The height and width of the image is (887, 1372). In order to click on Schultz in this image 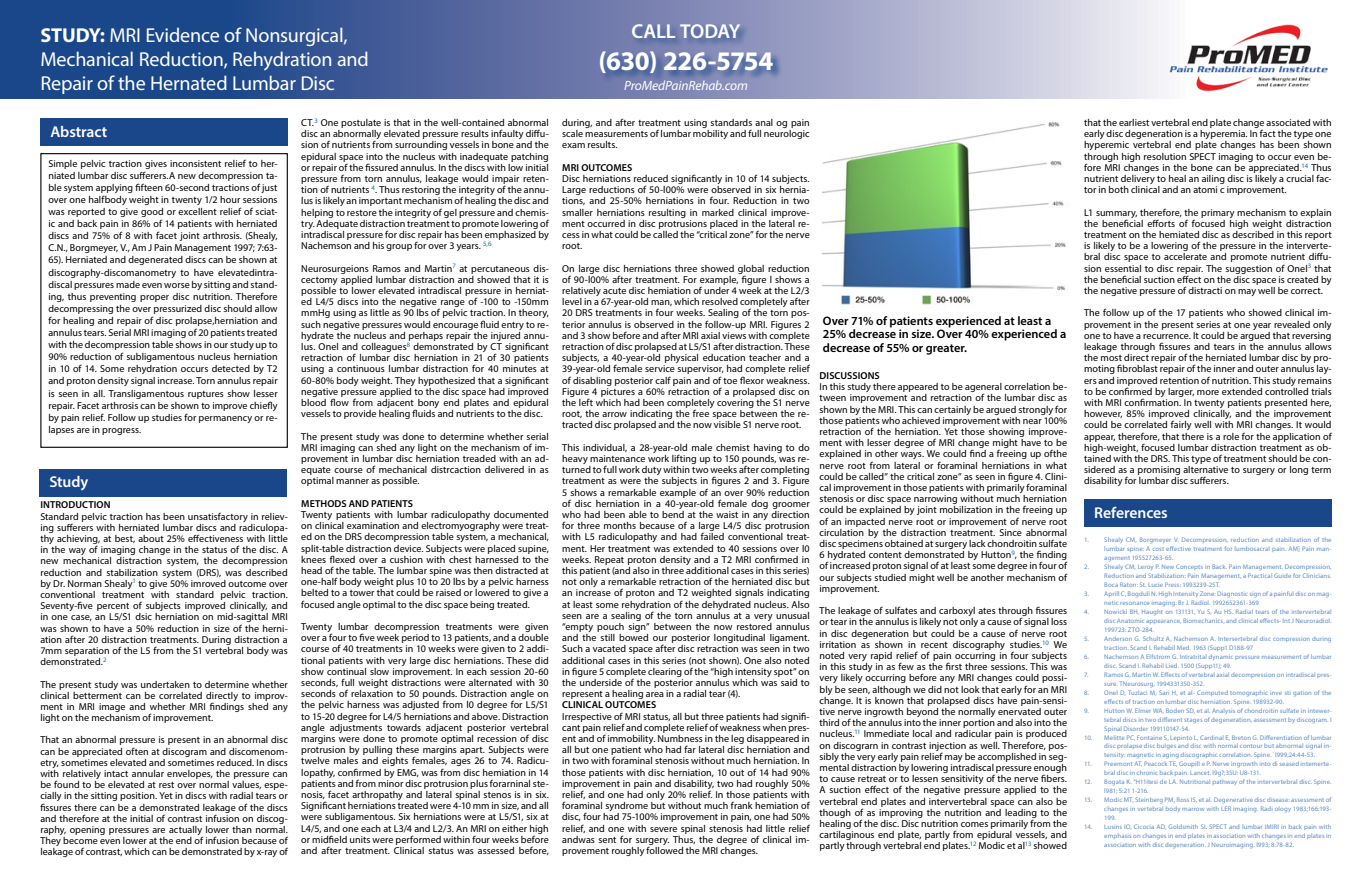, I will do `click(1153, 638)`.
